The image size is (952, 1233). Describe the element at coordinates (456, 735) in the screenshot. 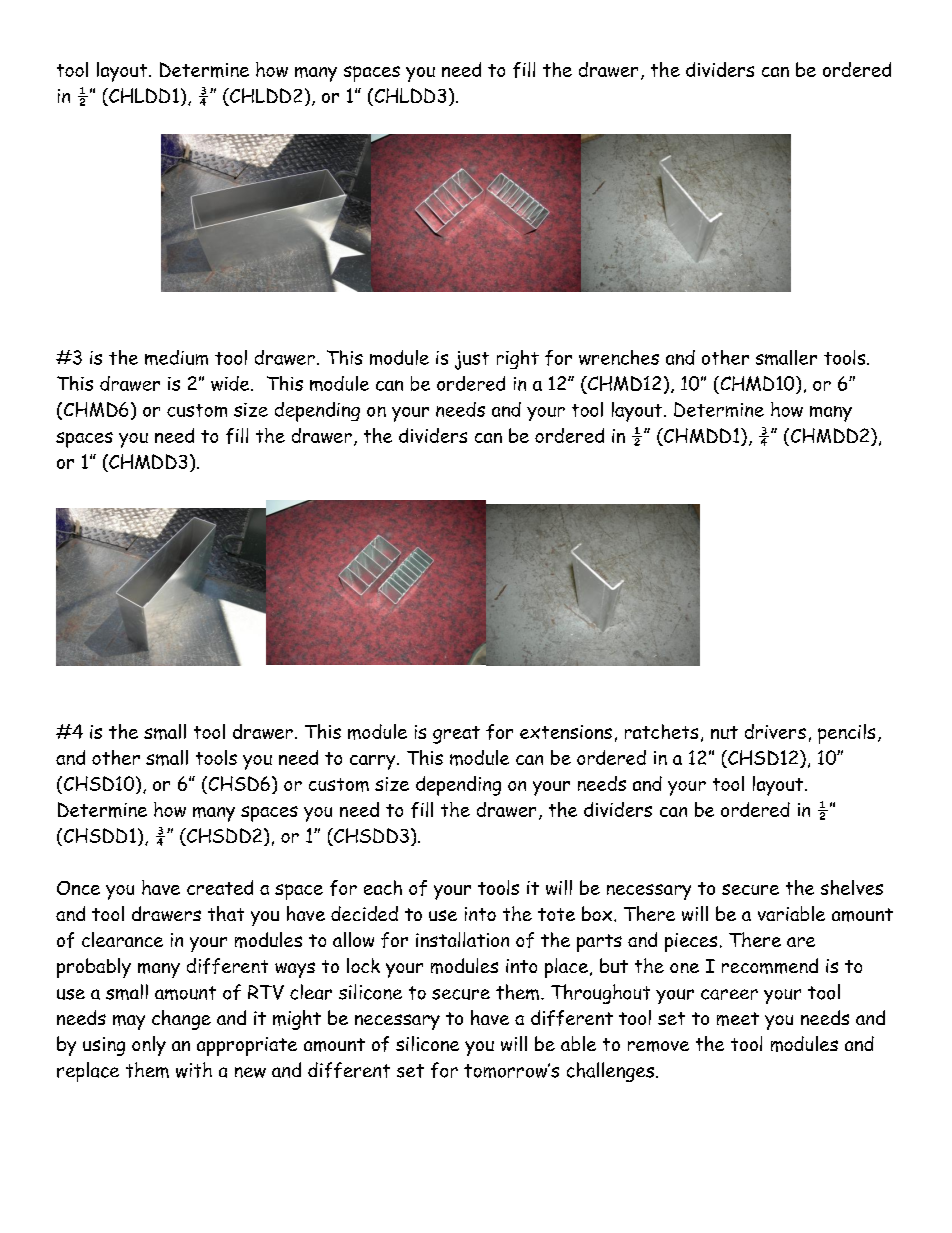

I see `great` at that location.
